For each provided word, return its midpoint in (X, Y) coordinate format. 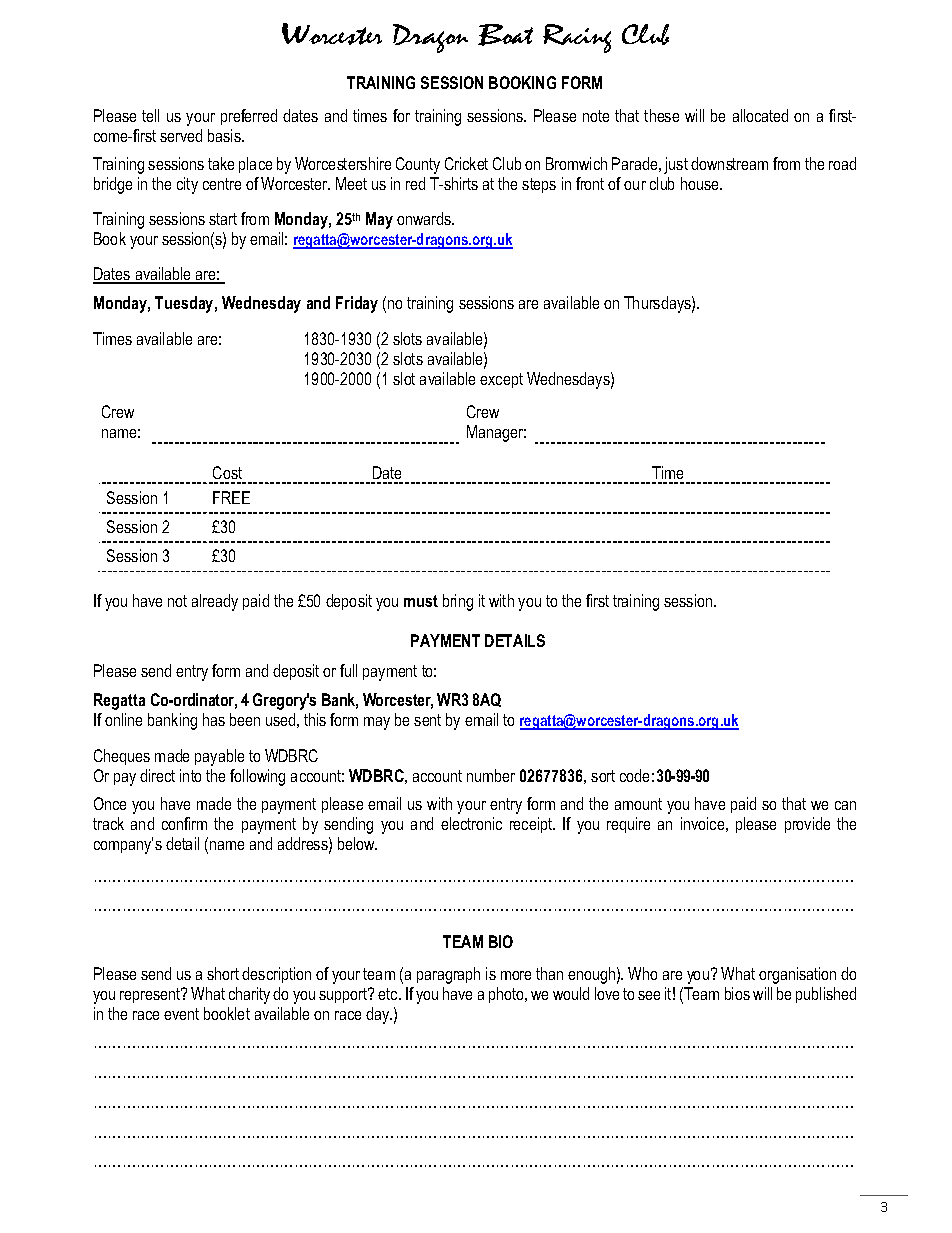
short (223, 973)
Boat (505, 35)
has (214, 719)
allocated (760, 115)
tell (150, 115)
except (501, 380)
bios (737, 993)
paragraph (448, 975)
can (845, 805)
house (701, 183)
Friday (357, 304)
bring (458, 602)
